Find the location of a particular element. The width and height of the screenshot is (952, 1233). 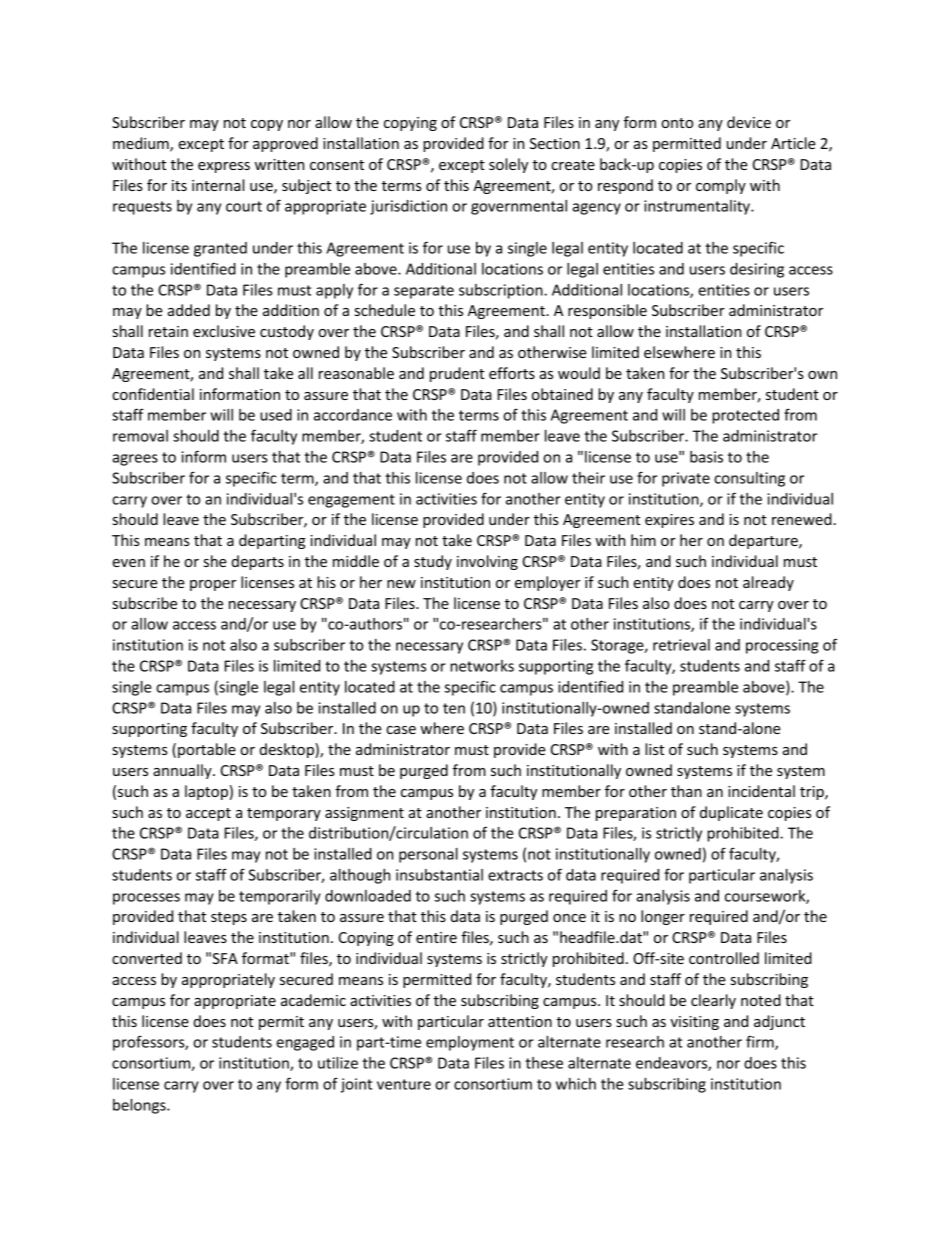

belongs is located at coordinates (140, 1106).
